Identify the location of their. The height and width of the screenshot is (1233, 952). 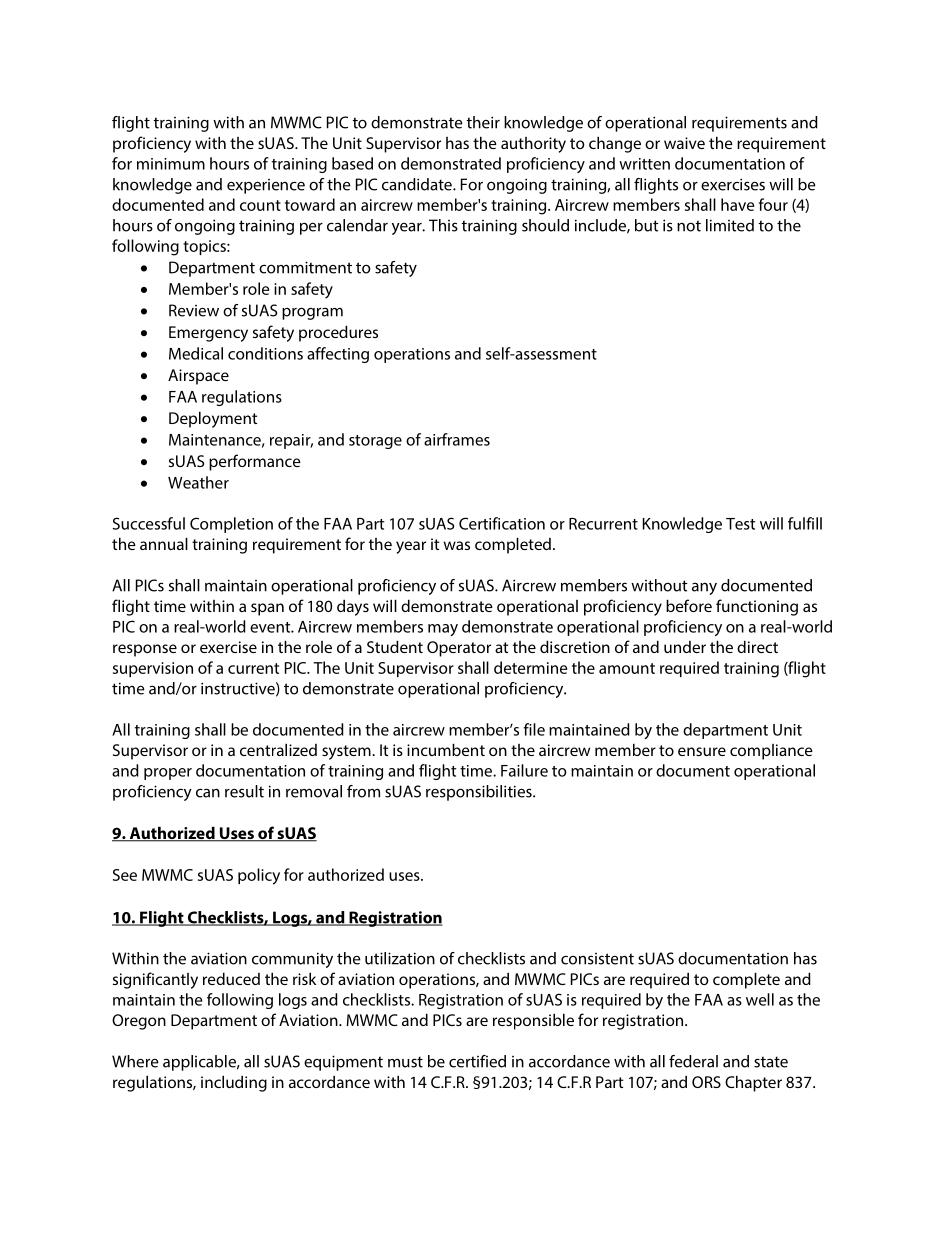
(483, 122).
